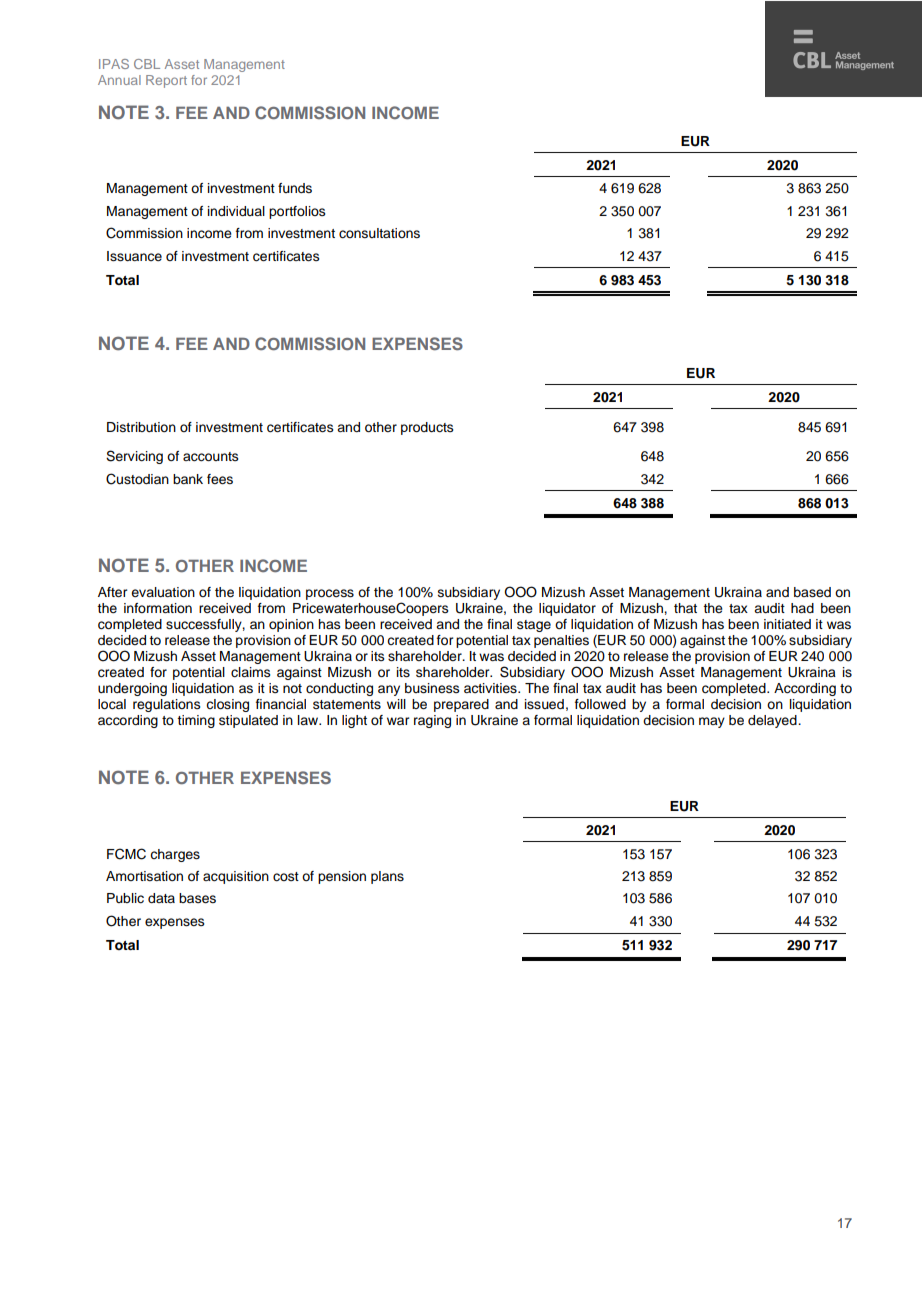 The width and height of the screenshot is (924, 1308). What do you see at coordinates (812, 592) in the screenshot?
I see `based` at bounding box center [812, 592].
